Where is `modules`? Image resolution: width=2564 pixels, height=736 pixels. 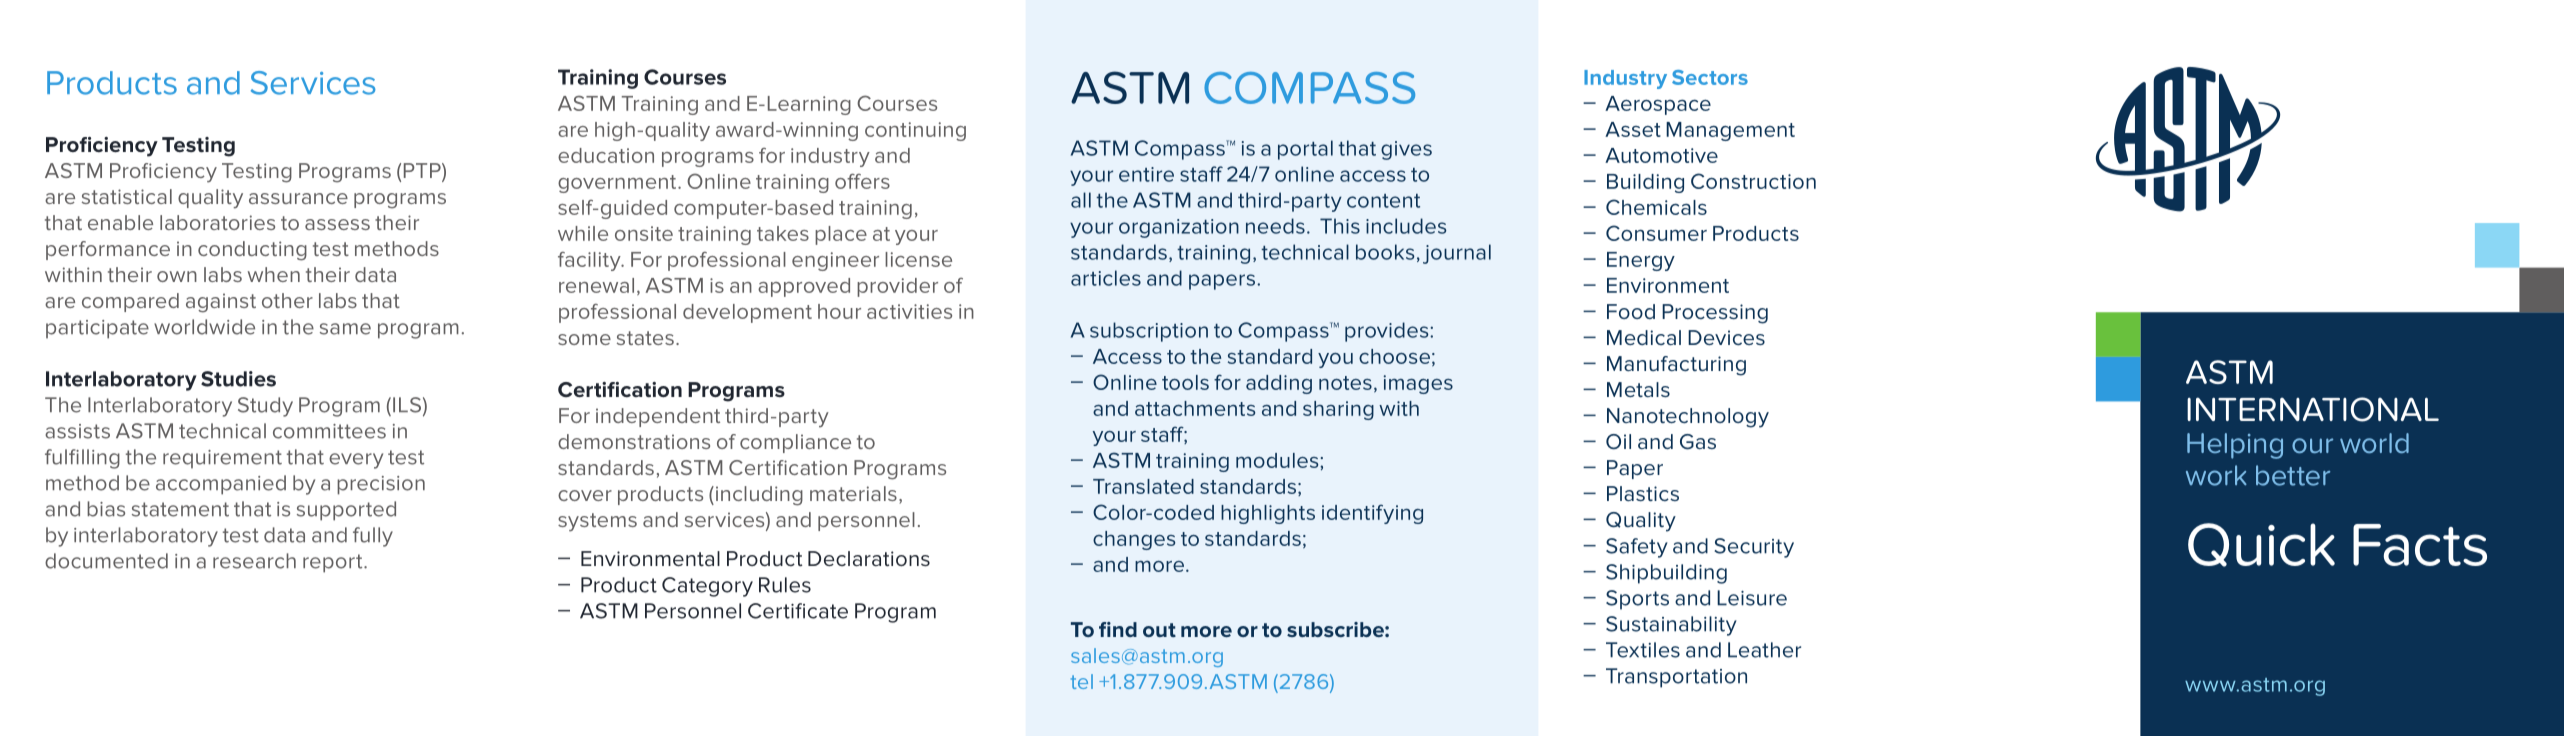
modules is located at coordinates (1278, 460).
